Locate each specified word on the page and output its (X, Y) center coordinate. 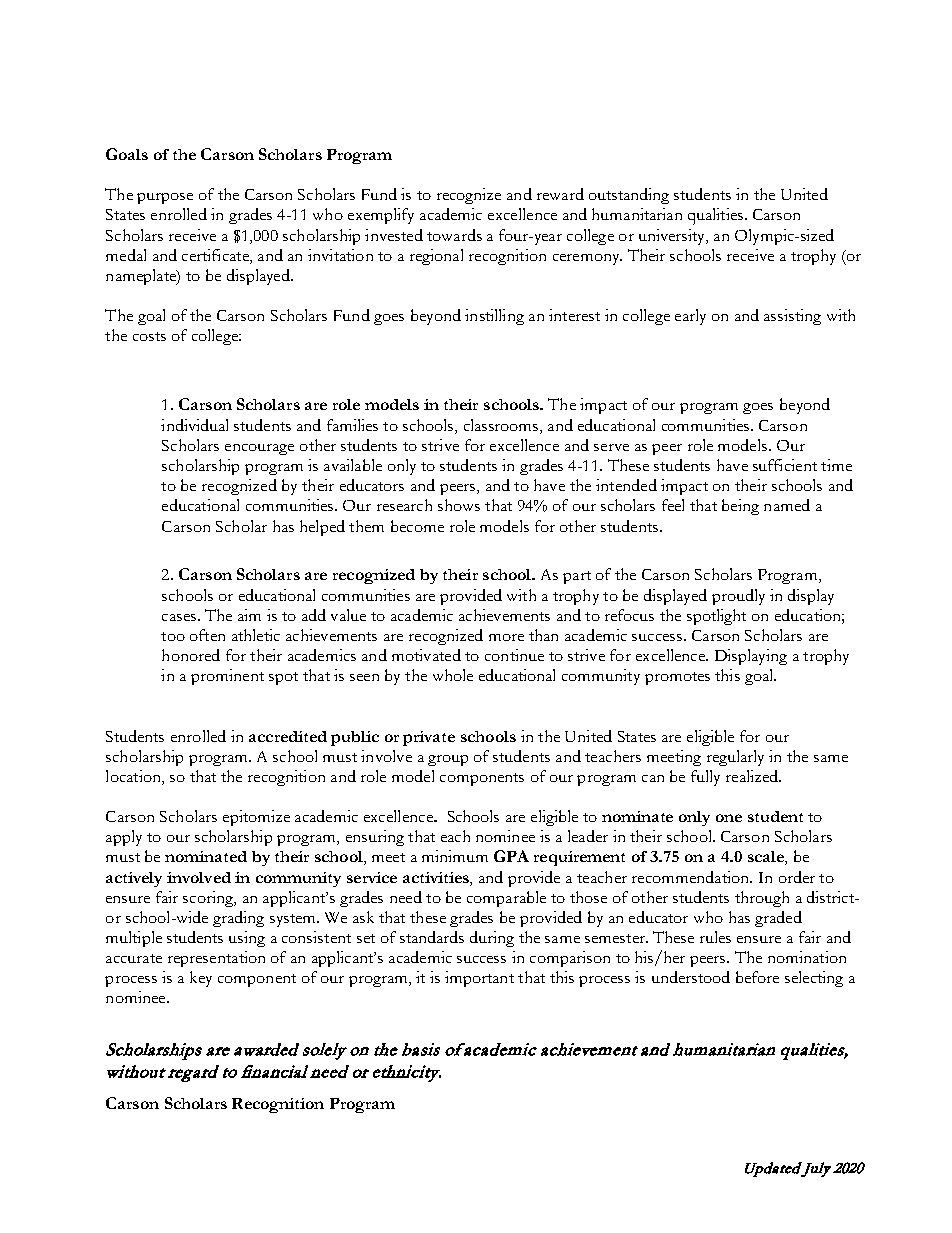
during (492, 939)
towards (454, 235)
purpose (165, 198)
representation (216, 959)
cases (179, 617)
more (506, 637)
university (673, 237)
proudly (738, 597)
